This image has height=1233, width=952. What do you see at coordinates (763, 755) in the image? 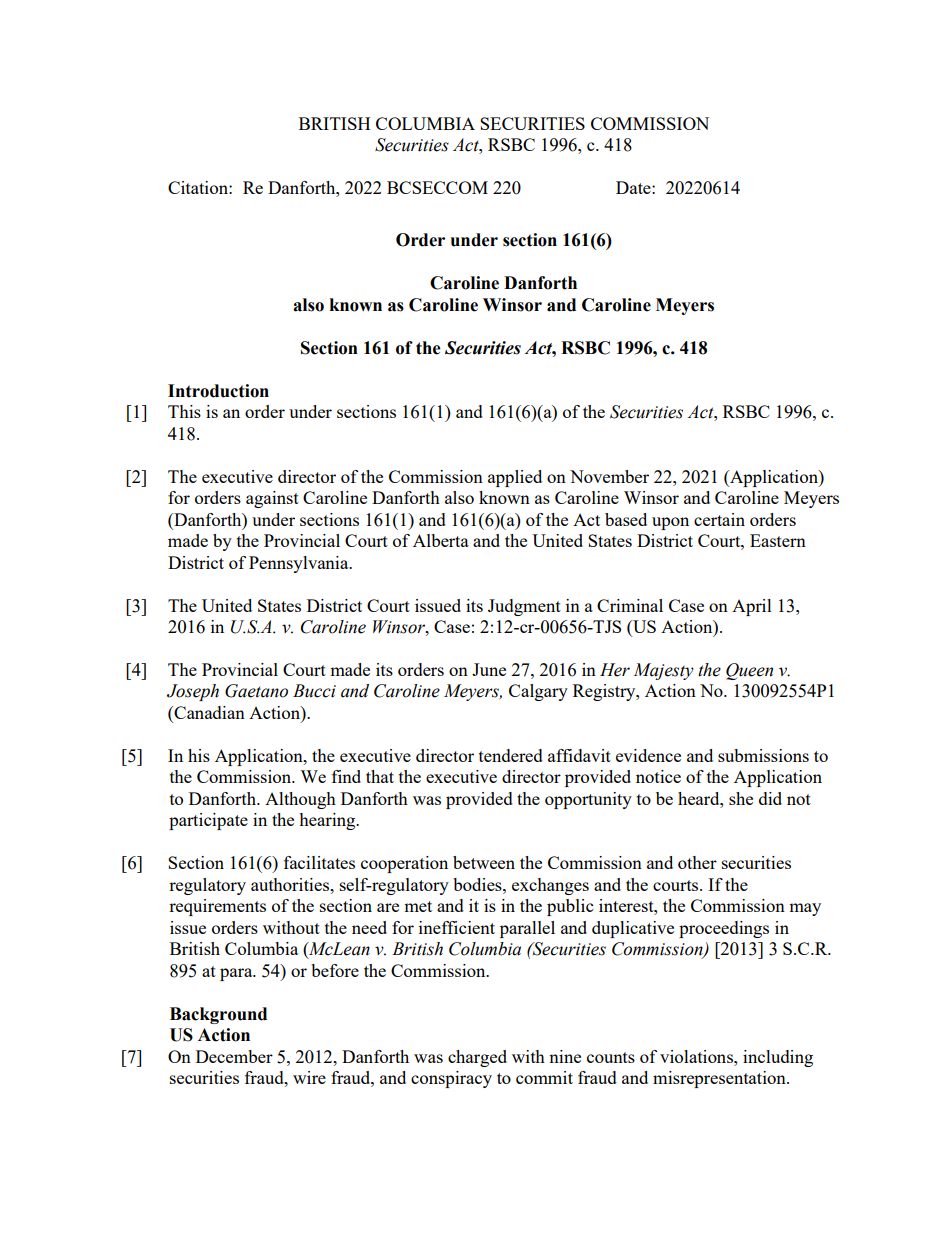
I see `submissions` at bounding box center [763, 755].
